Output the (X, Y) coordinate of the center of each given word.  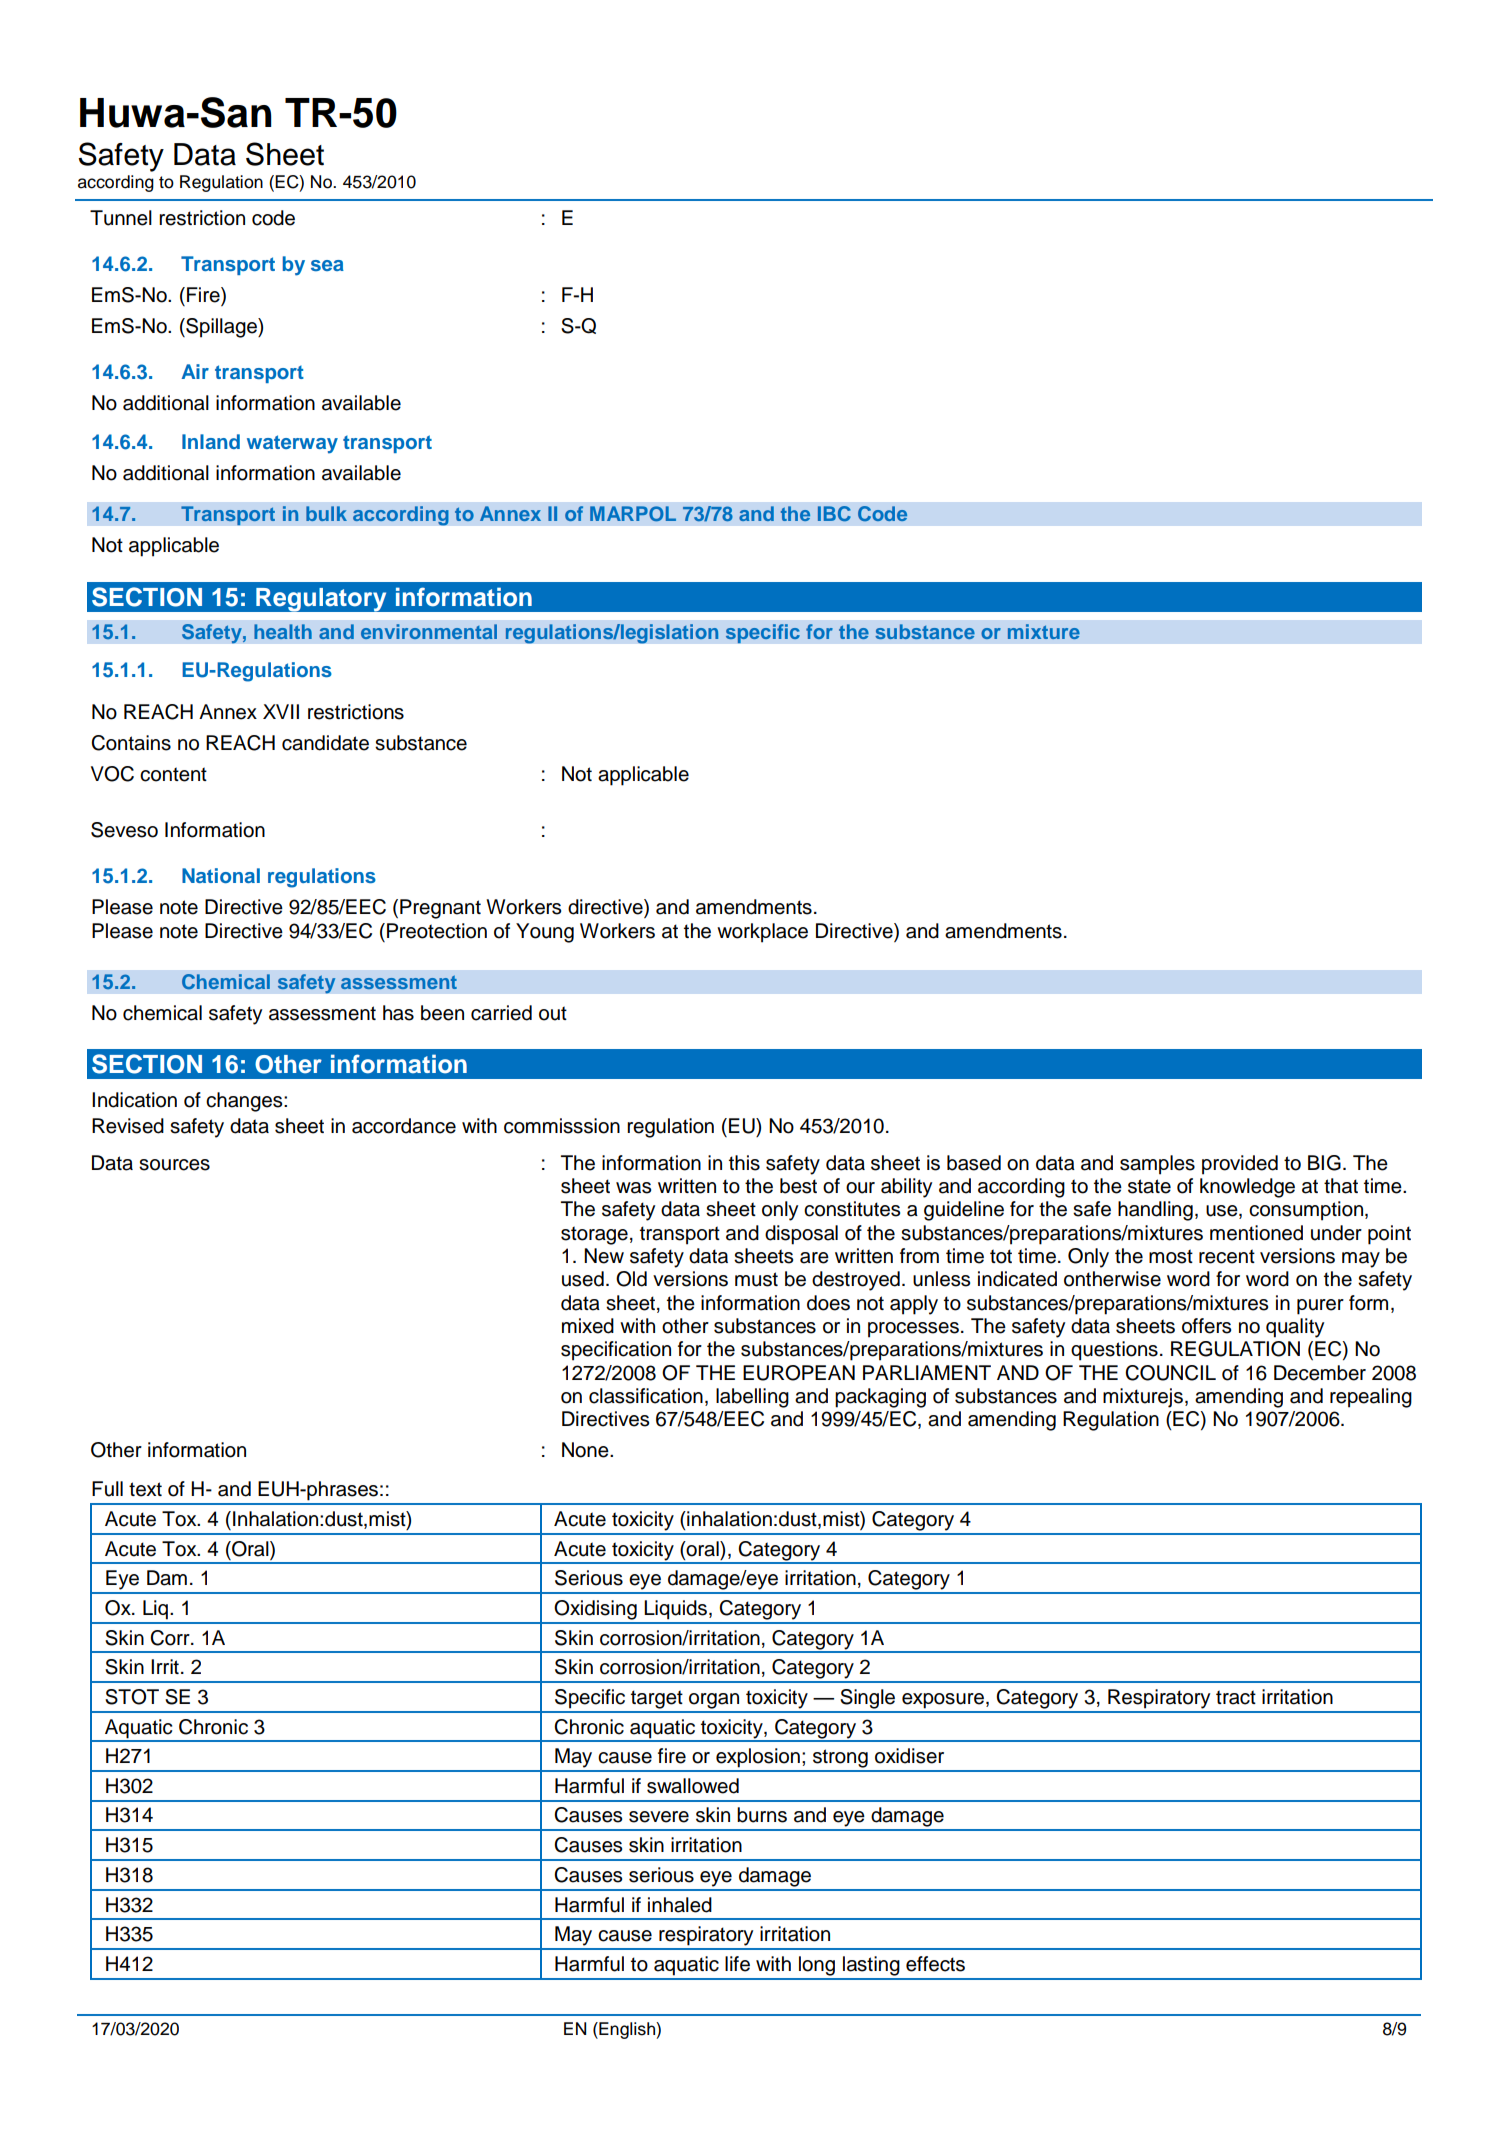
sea (327, 265)
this (744, 1163)
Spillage (221, 328)
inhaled (680, 1905)
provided (1240, 1165)
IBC (834, 513)
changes (245, 1102)
